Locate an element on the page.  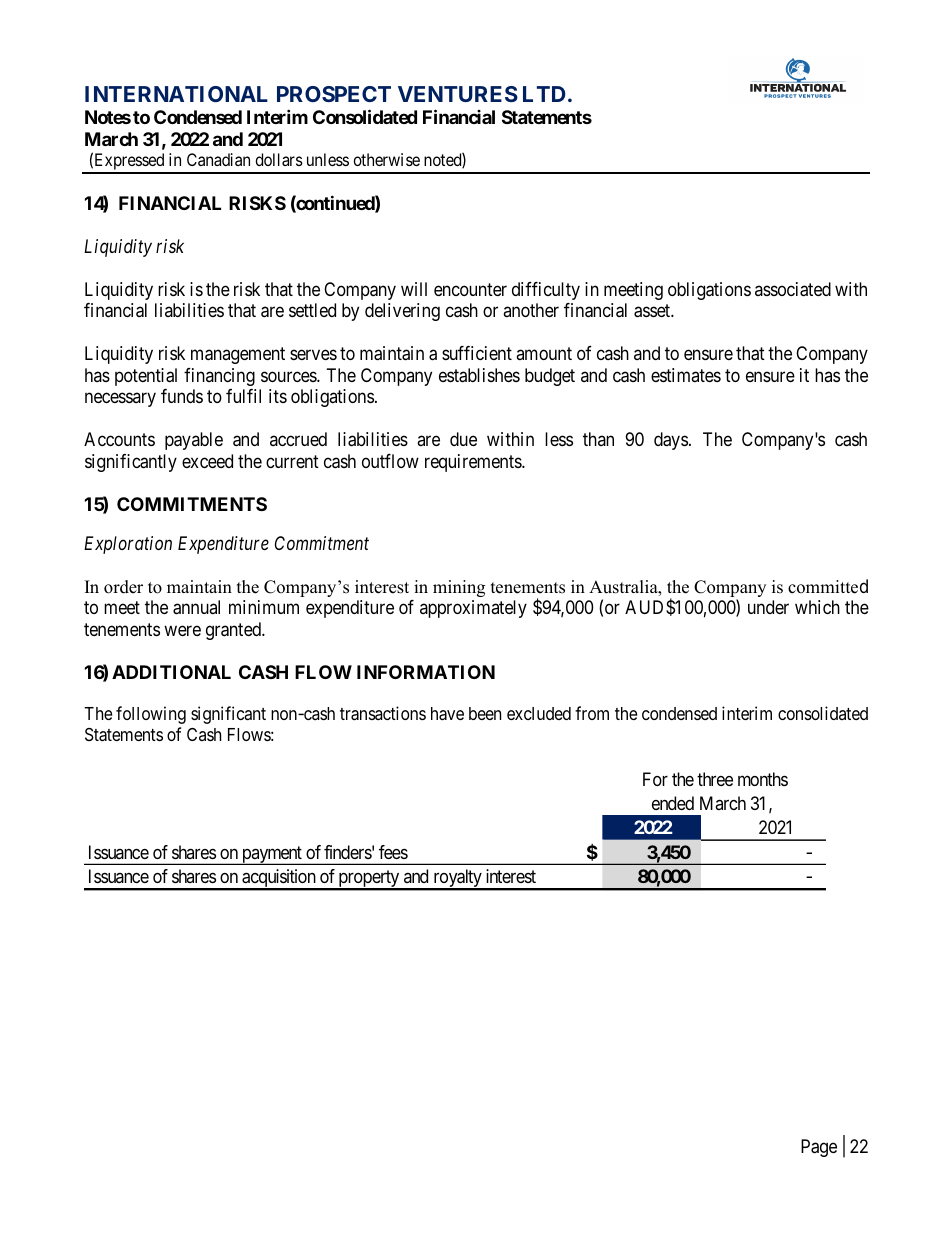
Canadian is located at coordinates (218, 159).
